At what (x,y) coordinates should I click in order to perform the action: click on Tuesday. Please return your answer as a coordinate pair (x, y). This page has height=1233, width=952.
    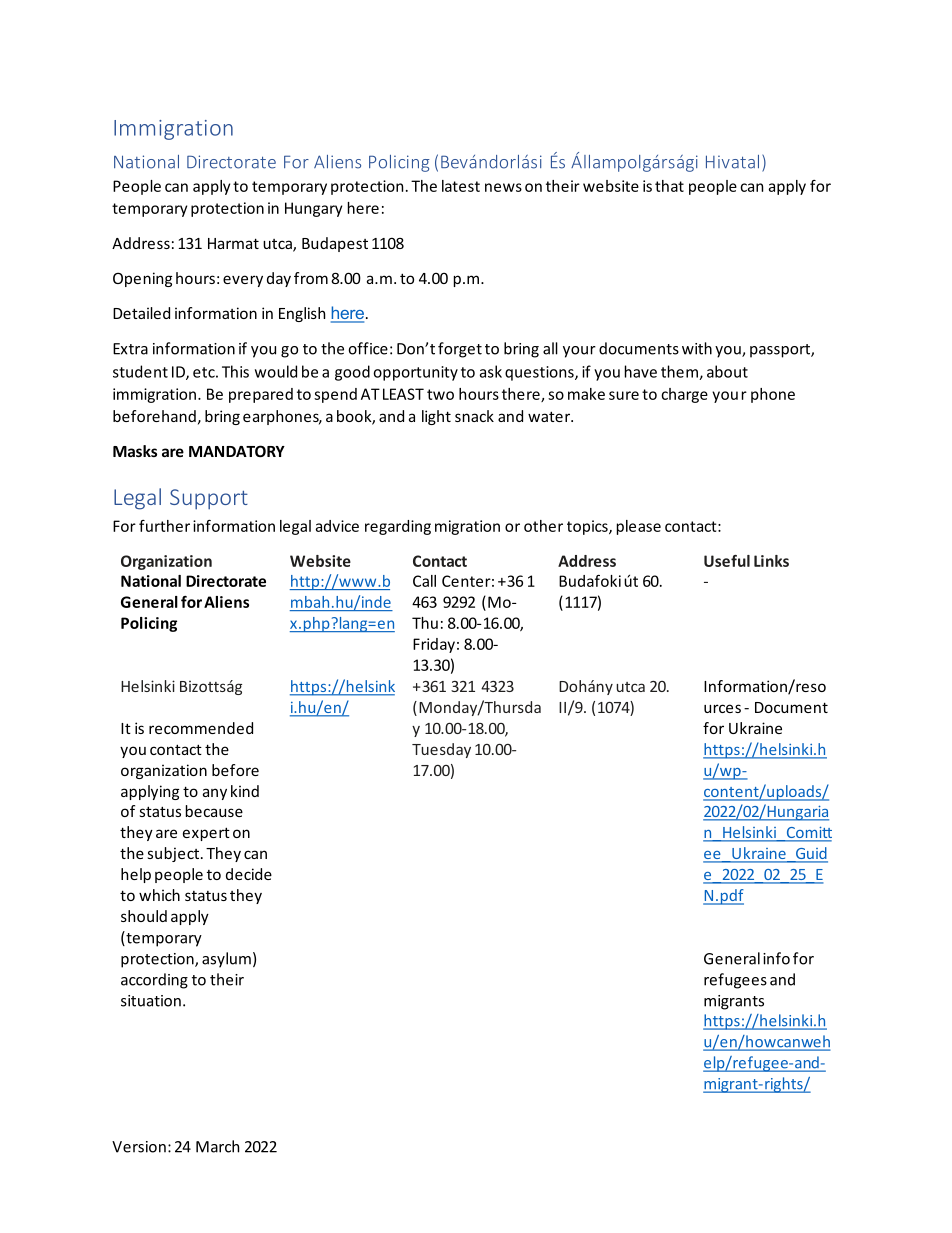
    Looking at the image, I should click on (441, 750).
